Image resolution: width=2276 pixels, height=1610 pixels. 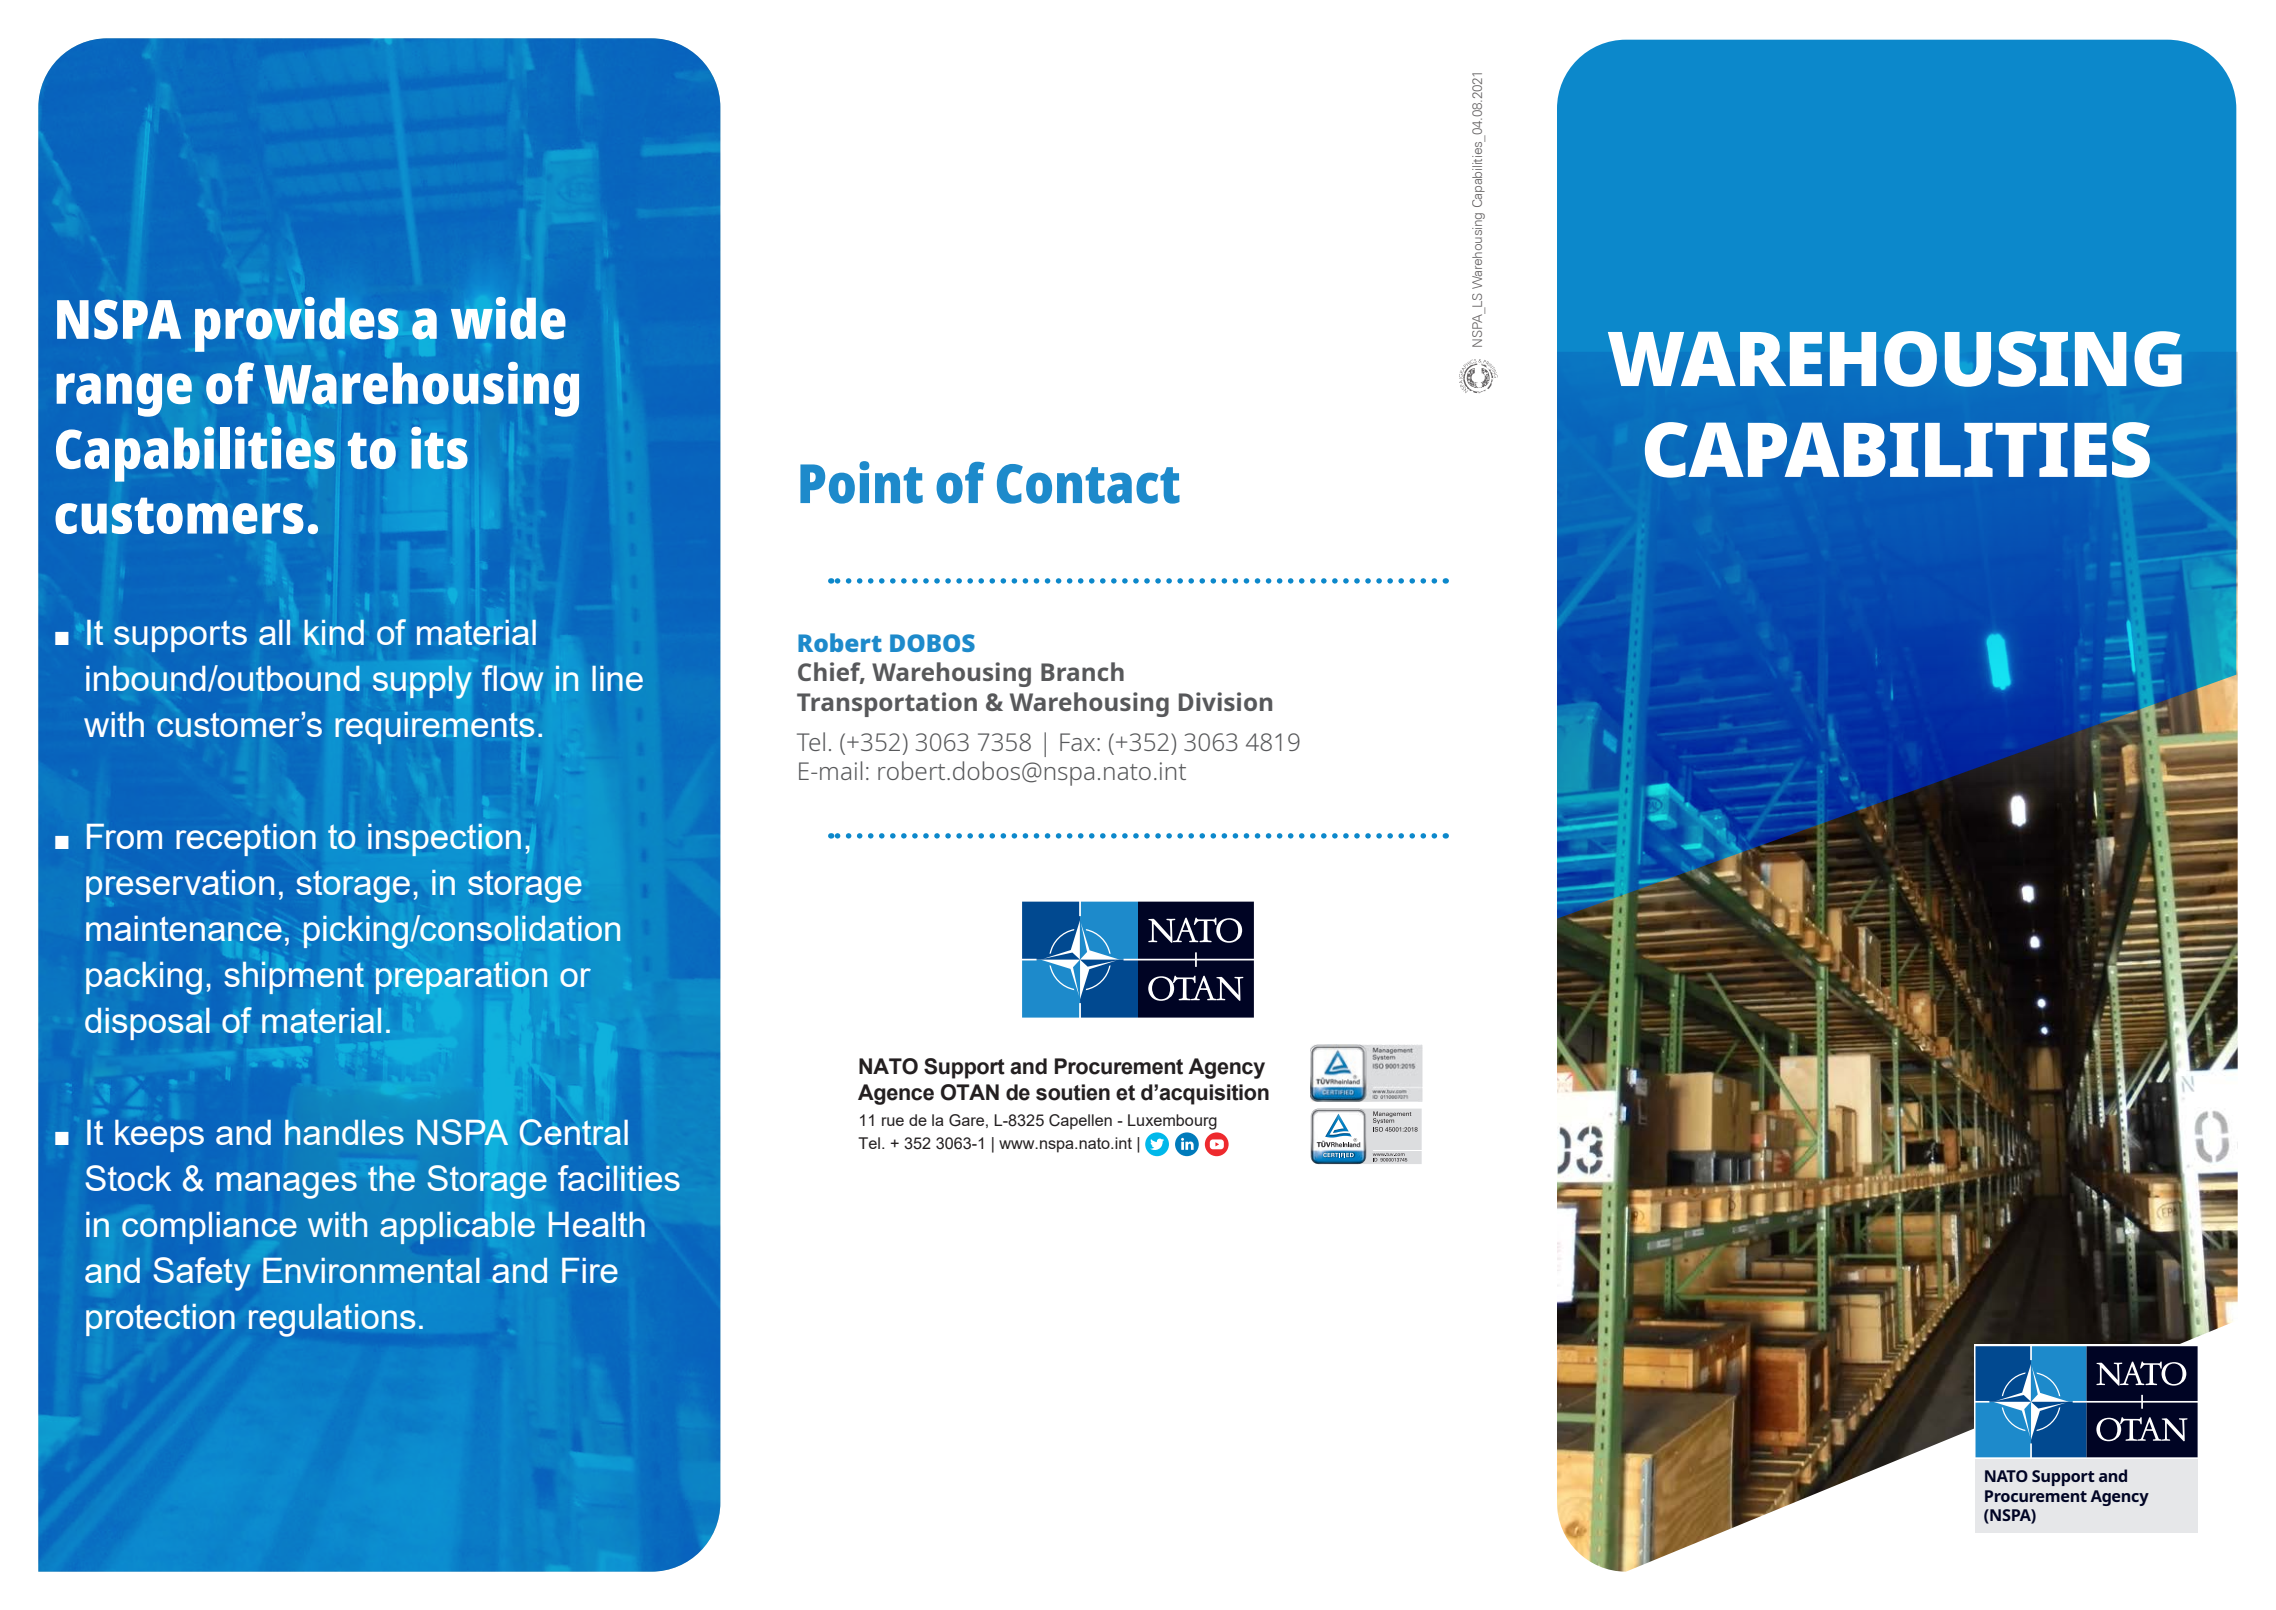 What do you see at coordinates (344, 1132) in the screenshot?
I see `handles` at bounding box center [344, 1132].
